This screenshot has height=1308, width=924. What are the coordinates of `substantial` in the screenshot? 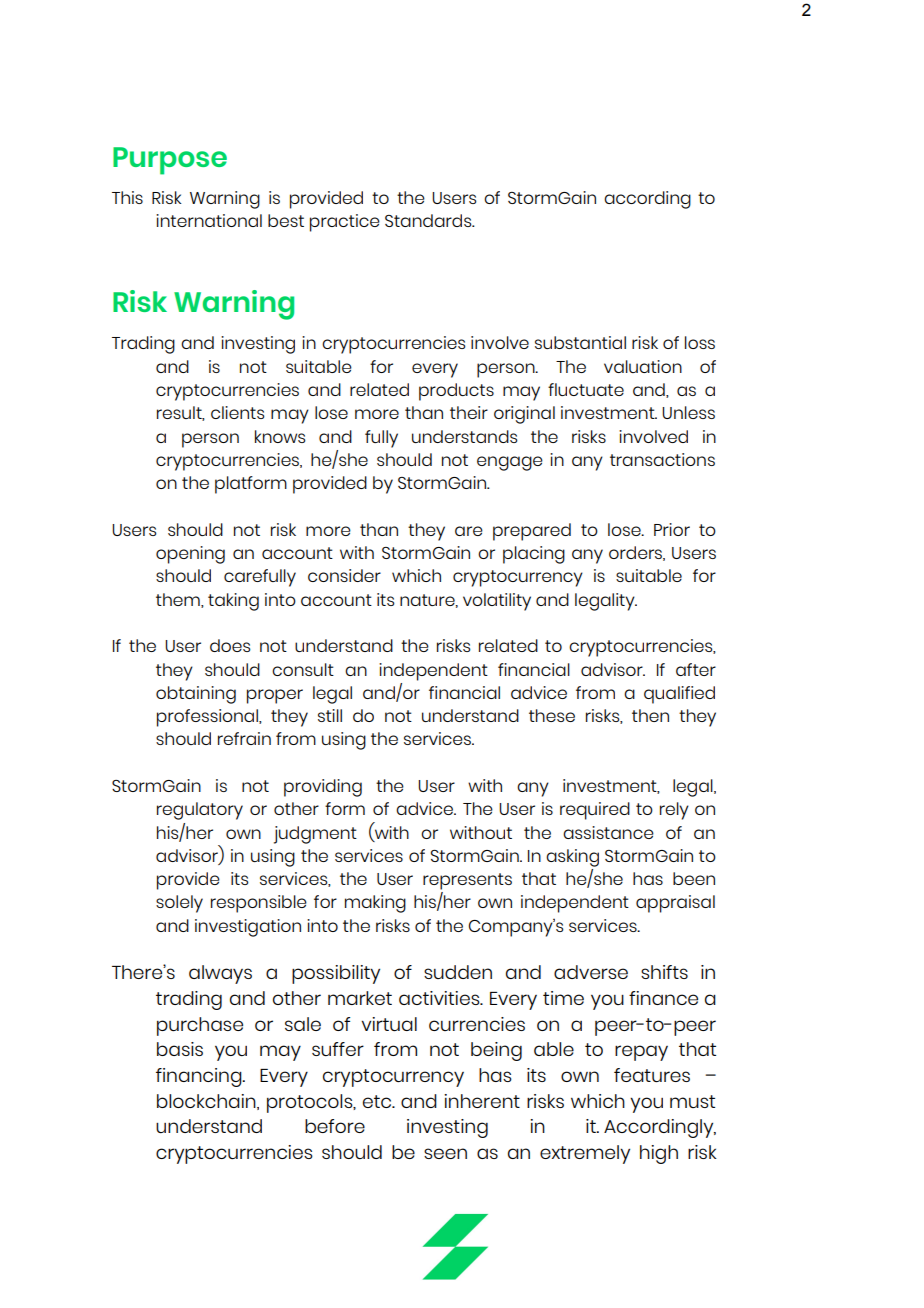 It's located at (580, 342).
